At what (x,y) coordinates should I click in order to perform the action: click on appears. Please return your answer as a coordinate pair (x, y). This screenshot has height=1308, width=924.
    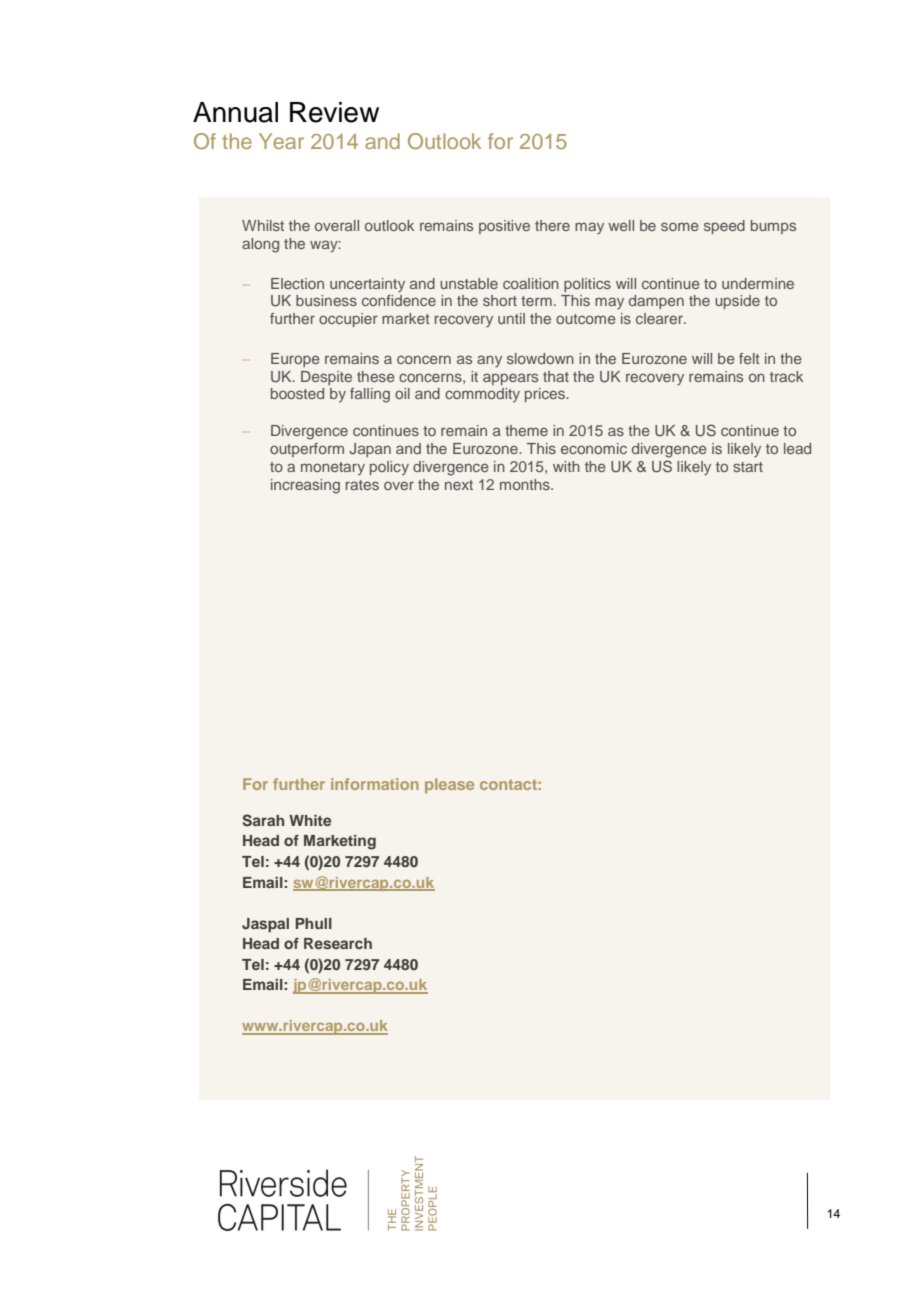
    Looking at the image, I should click on (510, 379).
